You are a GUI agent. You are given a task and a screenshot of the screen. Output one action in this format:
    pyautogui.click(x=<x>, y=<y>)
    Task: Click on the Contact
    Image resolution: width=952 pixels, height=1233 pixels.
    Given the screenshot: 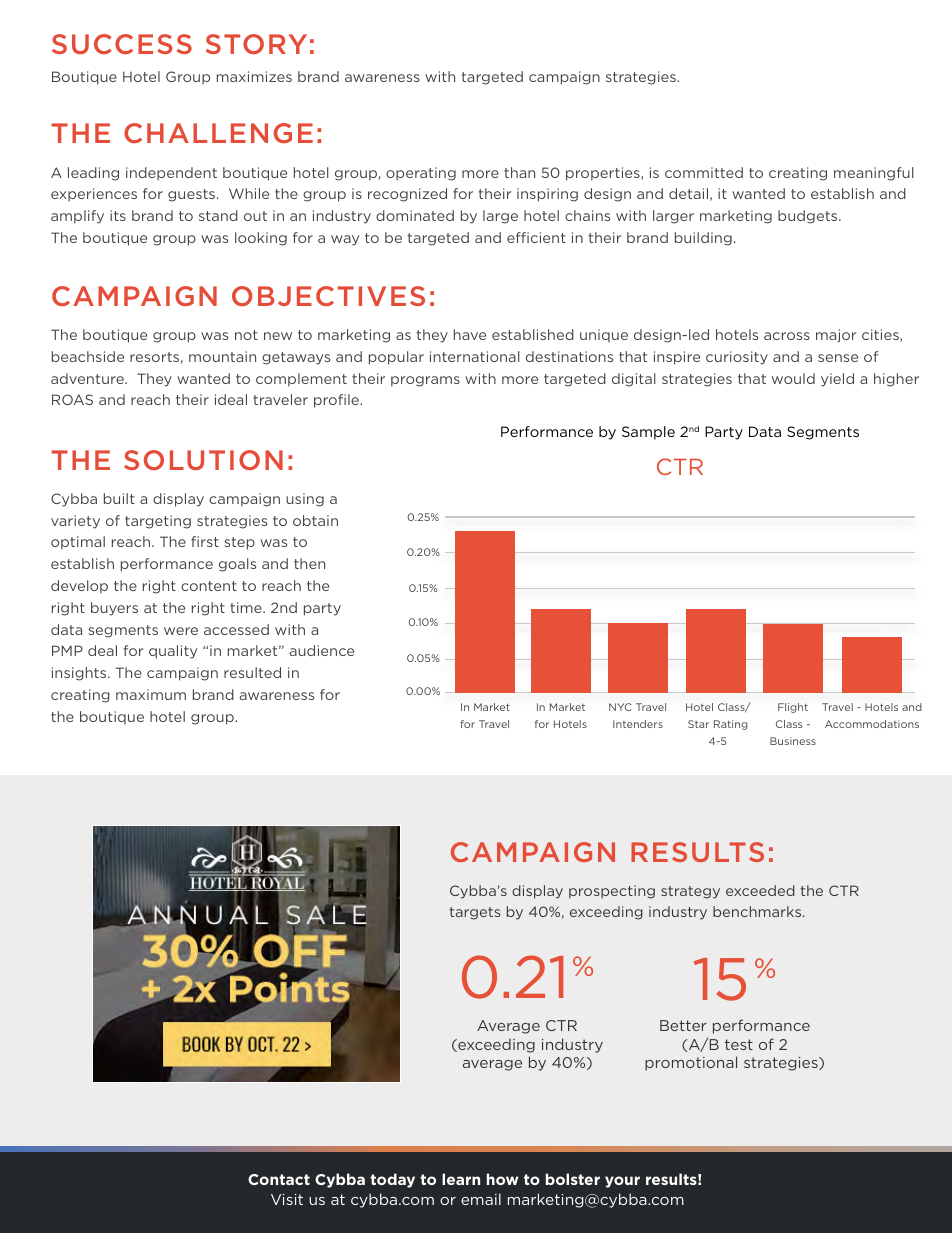 What is the action you would take?
    pyautogui.click(x=279, y=1179)
